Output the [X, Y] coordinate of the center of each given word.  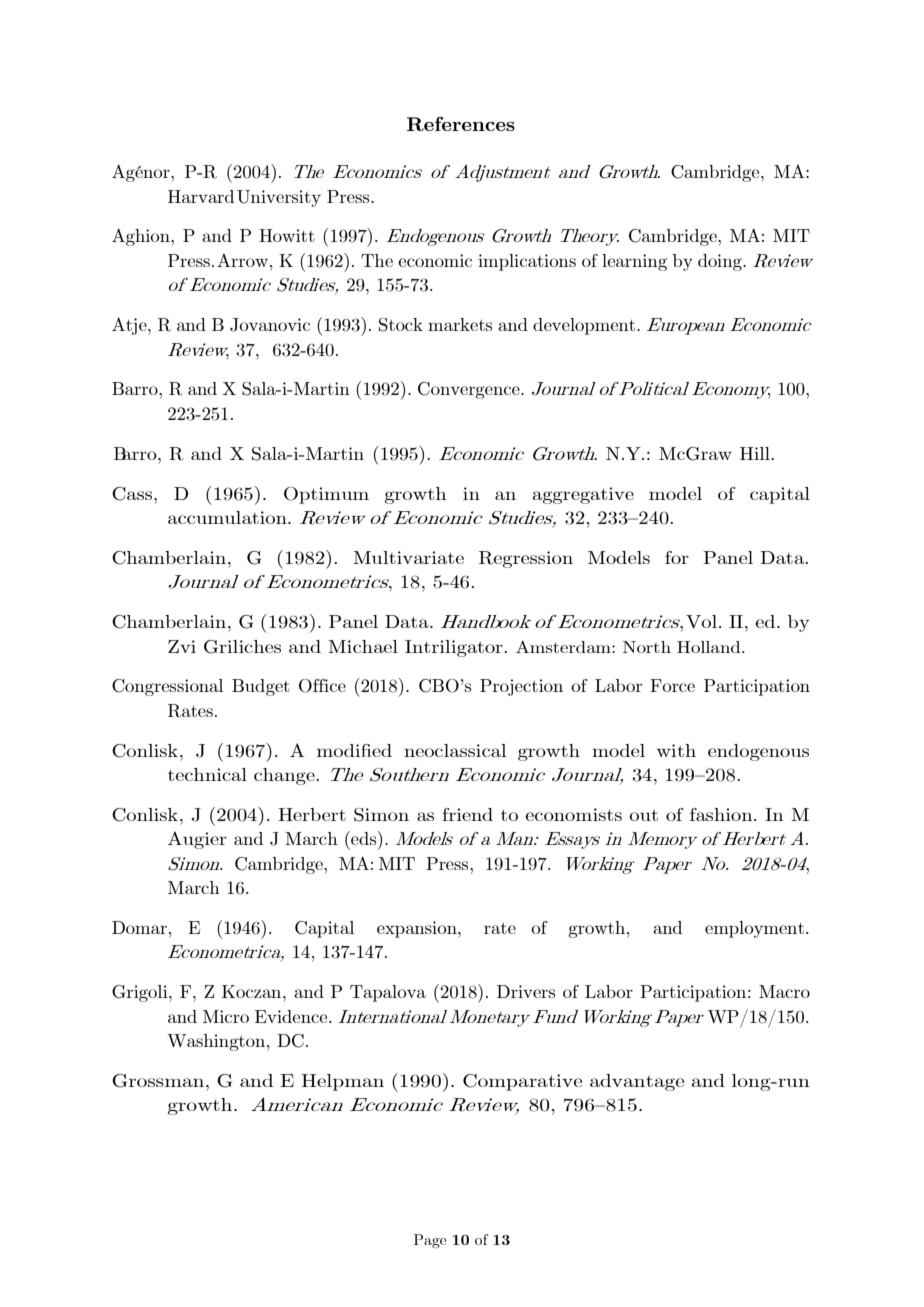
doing [721, 262]
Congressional [167, 687]
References [461, 124]
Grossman [159, 1081]
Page [430, 1241]
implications [527, 262]
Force [672, 685]
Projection [521, 687]
